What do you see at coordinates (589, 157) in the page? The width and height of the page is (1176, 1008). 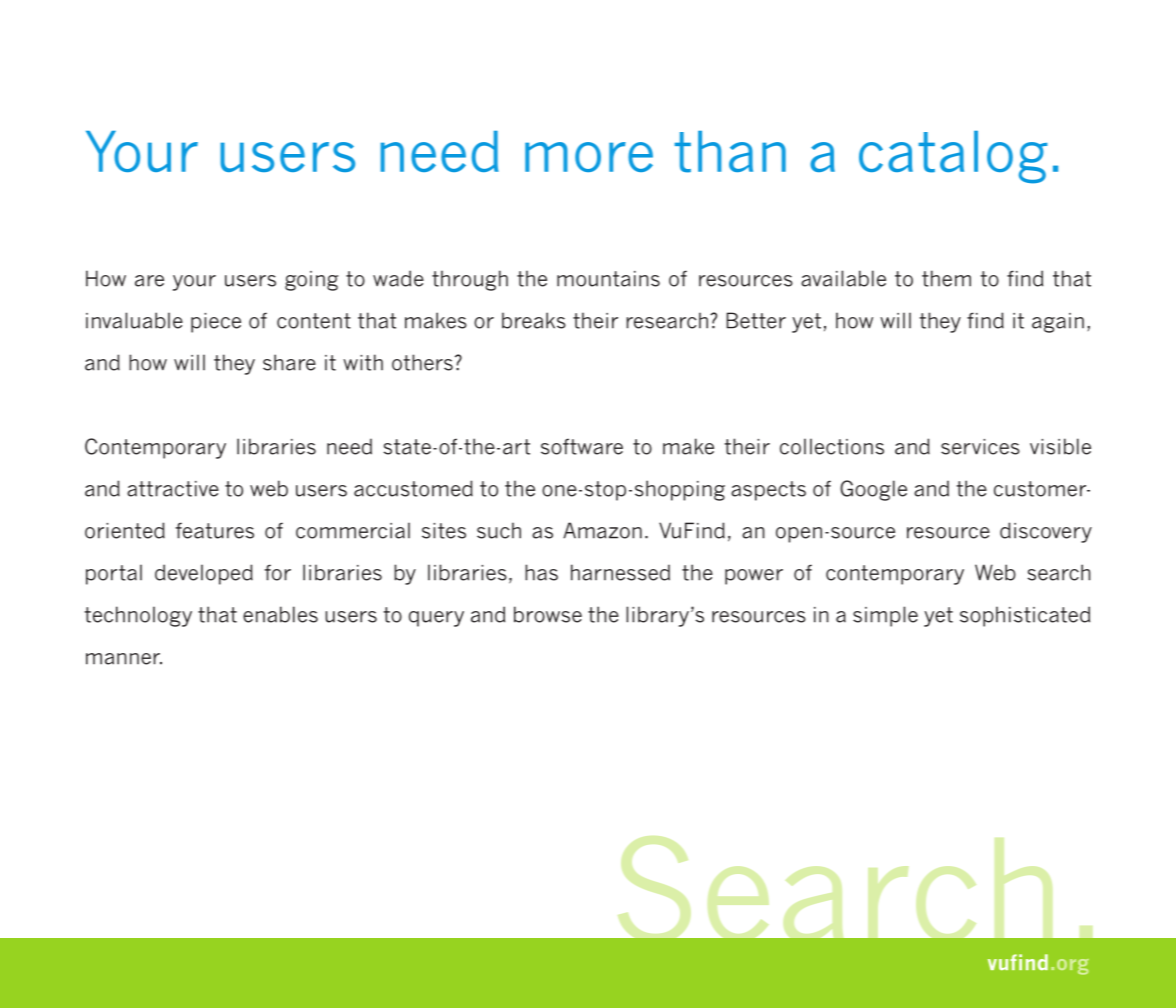 I see `more` at bounding box center [589, 157].
